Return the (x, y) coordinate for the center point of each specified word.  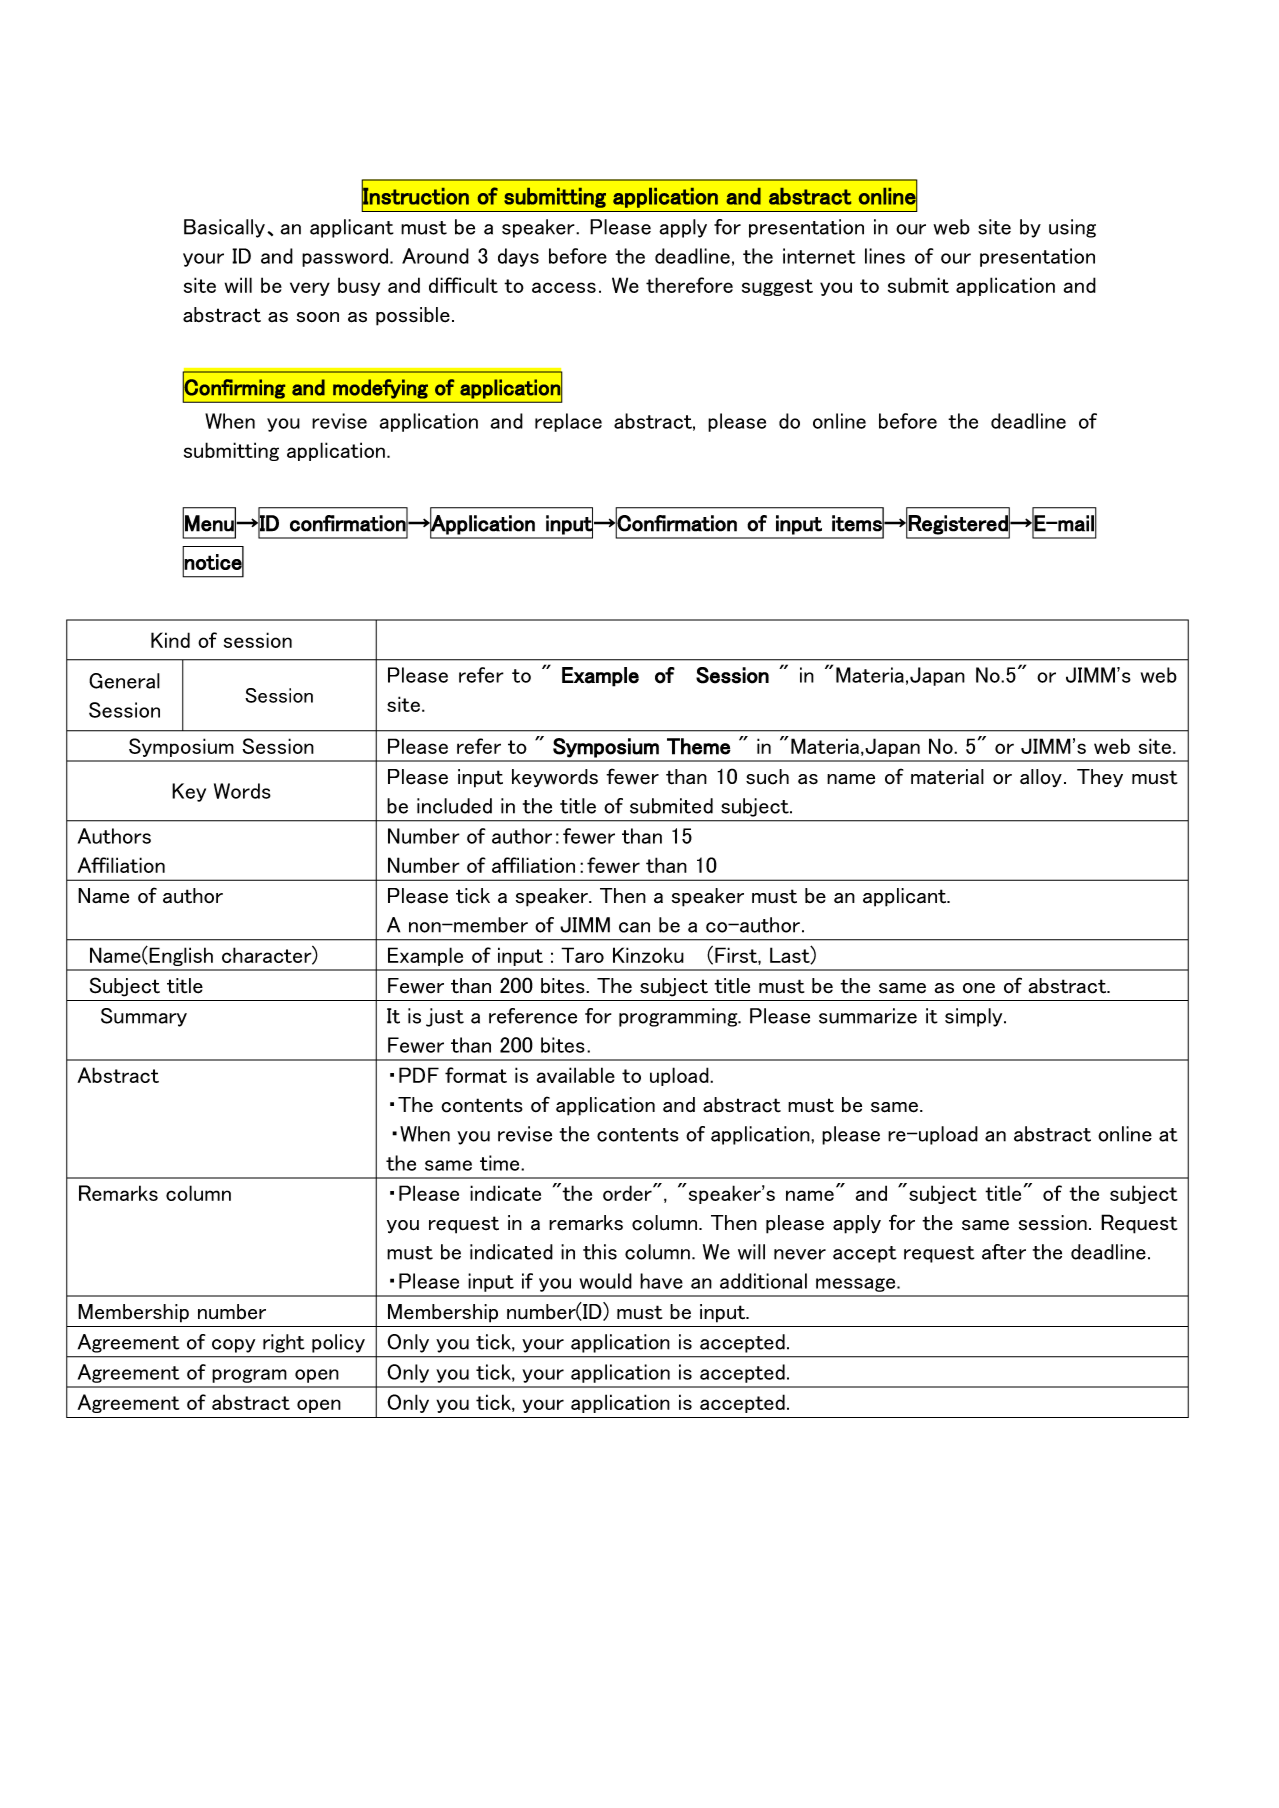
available (576, 1075)
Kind (170, 640)
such (767, 777)
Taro (582, 955)
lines (885, 256)
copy (233, 1346)
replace (568, 422)
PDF (419, 1075)
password (346, 257)
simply (975, 1017)
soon (318, 317)
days (518, 257)
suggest (777, 287)
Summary (144, 1017)
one (979, 988)
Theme (699, 746)
